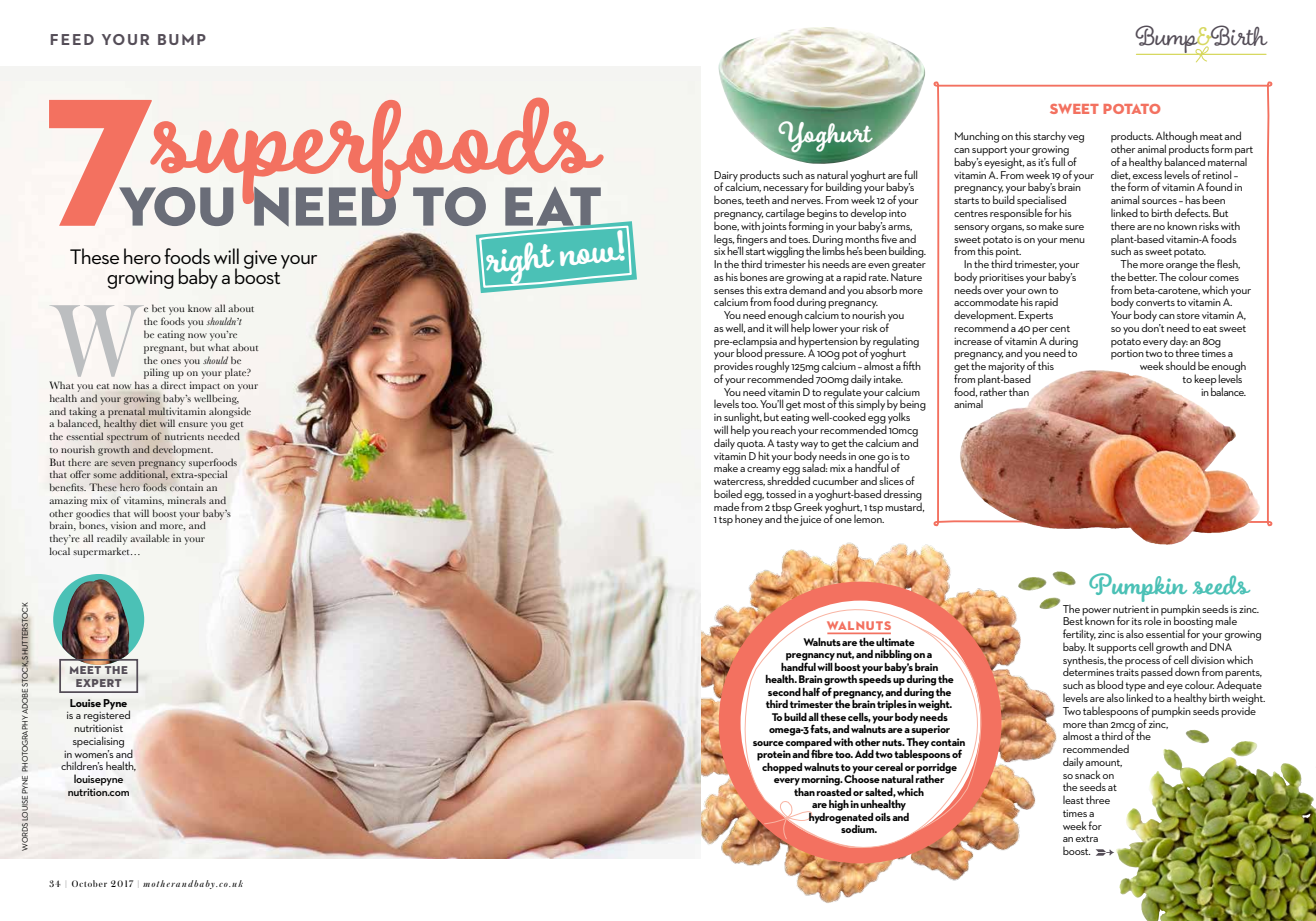  I want to click on veg, so click(1076, 139).
